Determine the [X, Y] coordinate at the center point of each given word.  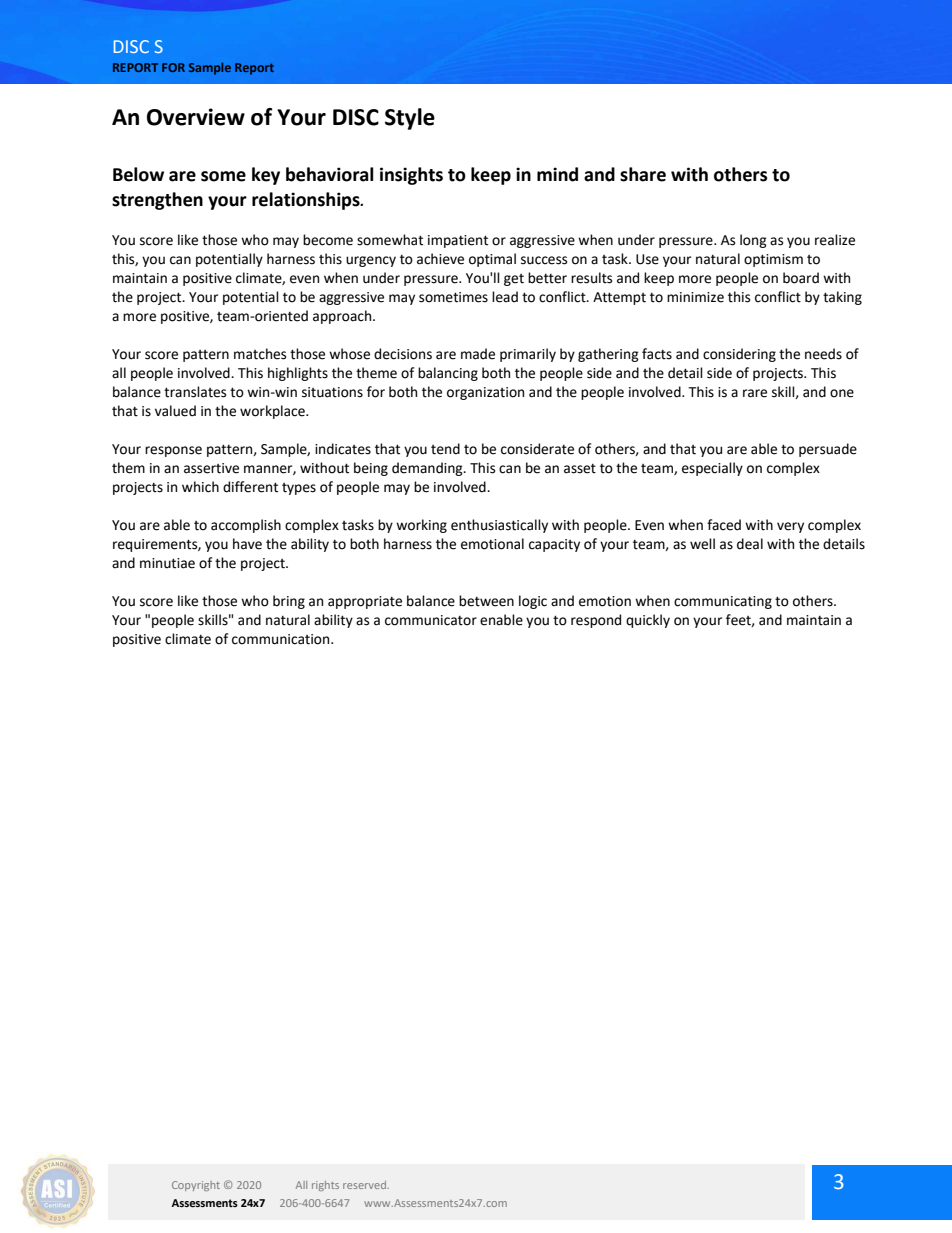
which [200, 487]
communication [282, 639]
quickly [648, 621]
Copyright [196, 1186]
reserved [364, 1185]
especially [712, 469]
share [643, 174]
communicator [431, 620]
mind [557, 174]
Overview [196, 117]
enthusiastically [499, 526]
